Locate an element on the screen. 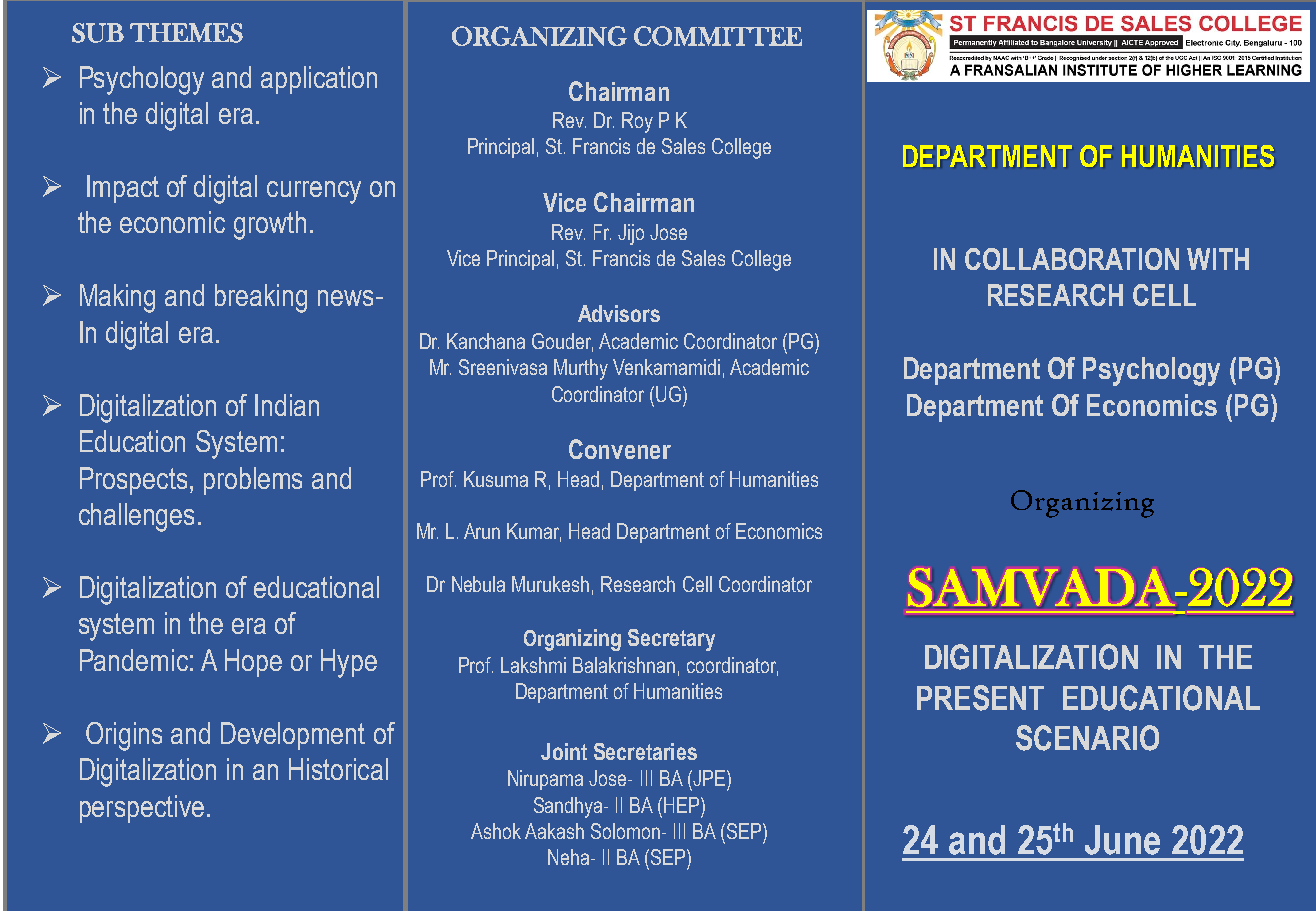 This screenshot has height=911, width=1316. PRESENT is located at coordinates (980, 698).
